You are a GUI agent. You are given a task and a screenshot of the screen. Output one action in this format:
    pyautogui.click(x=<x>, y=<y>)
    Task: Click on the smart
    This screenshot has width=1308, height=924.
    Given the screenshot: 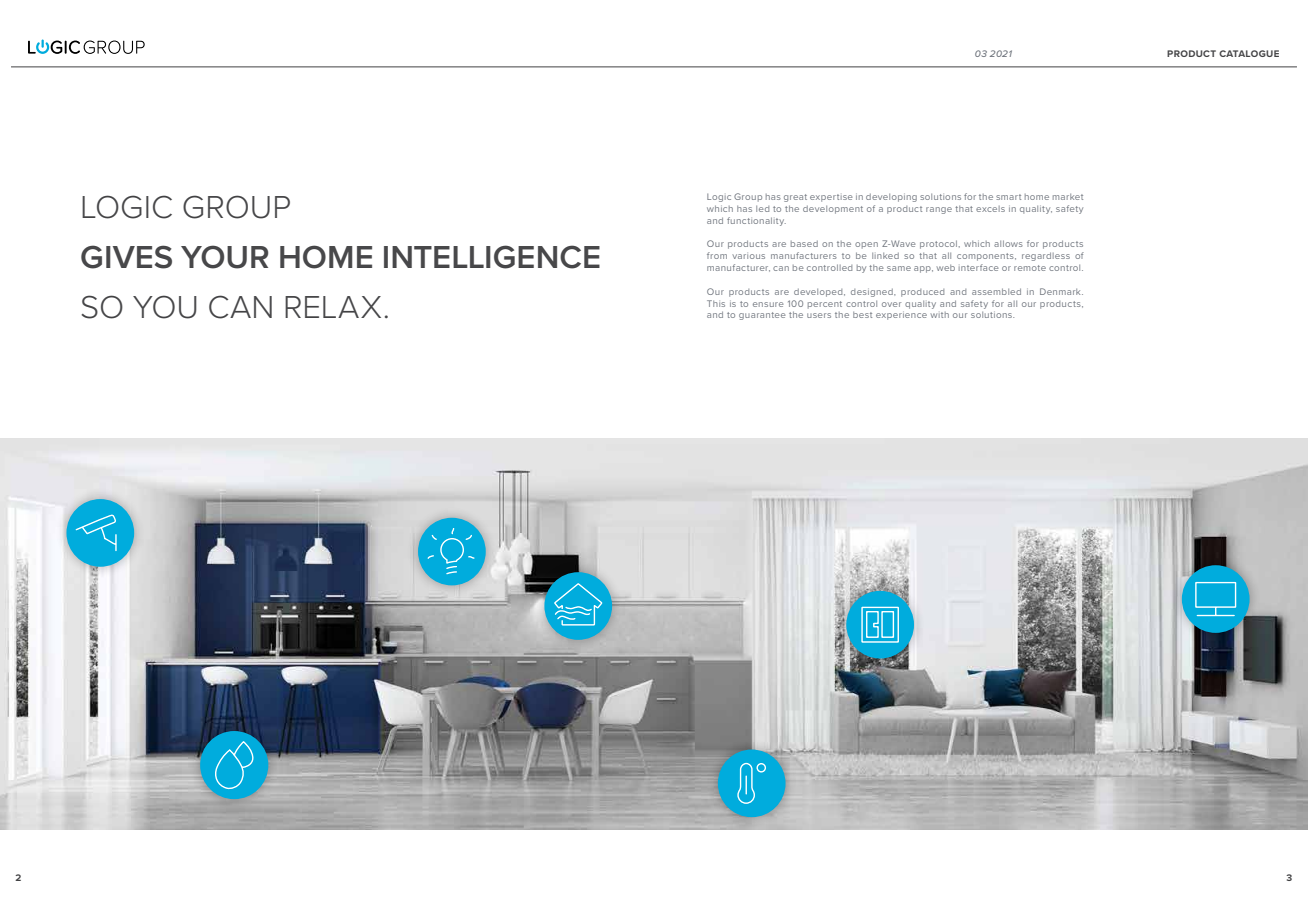 What is the action you would take?
    pyautogui.click(x=1008, y=197)
